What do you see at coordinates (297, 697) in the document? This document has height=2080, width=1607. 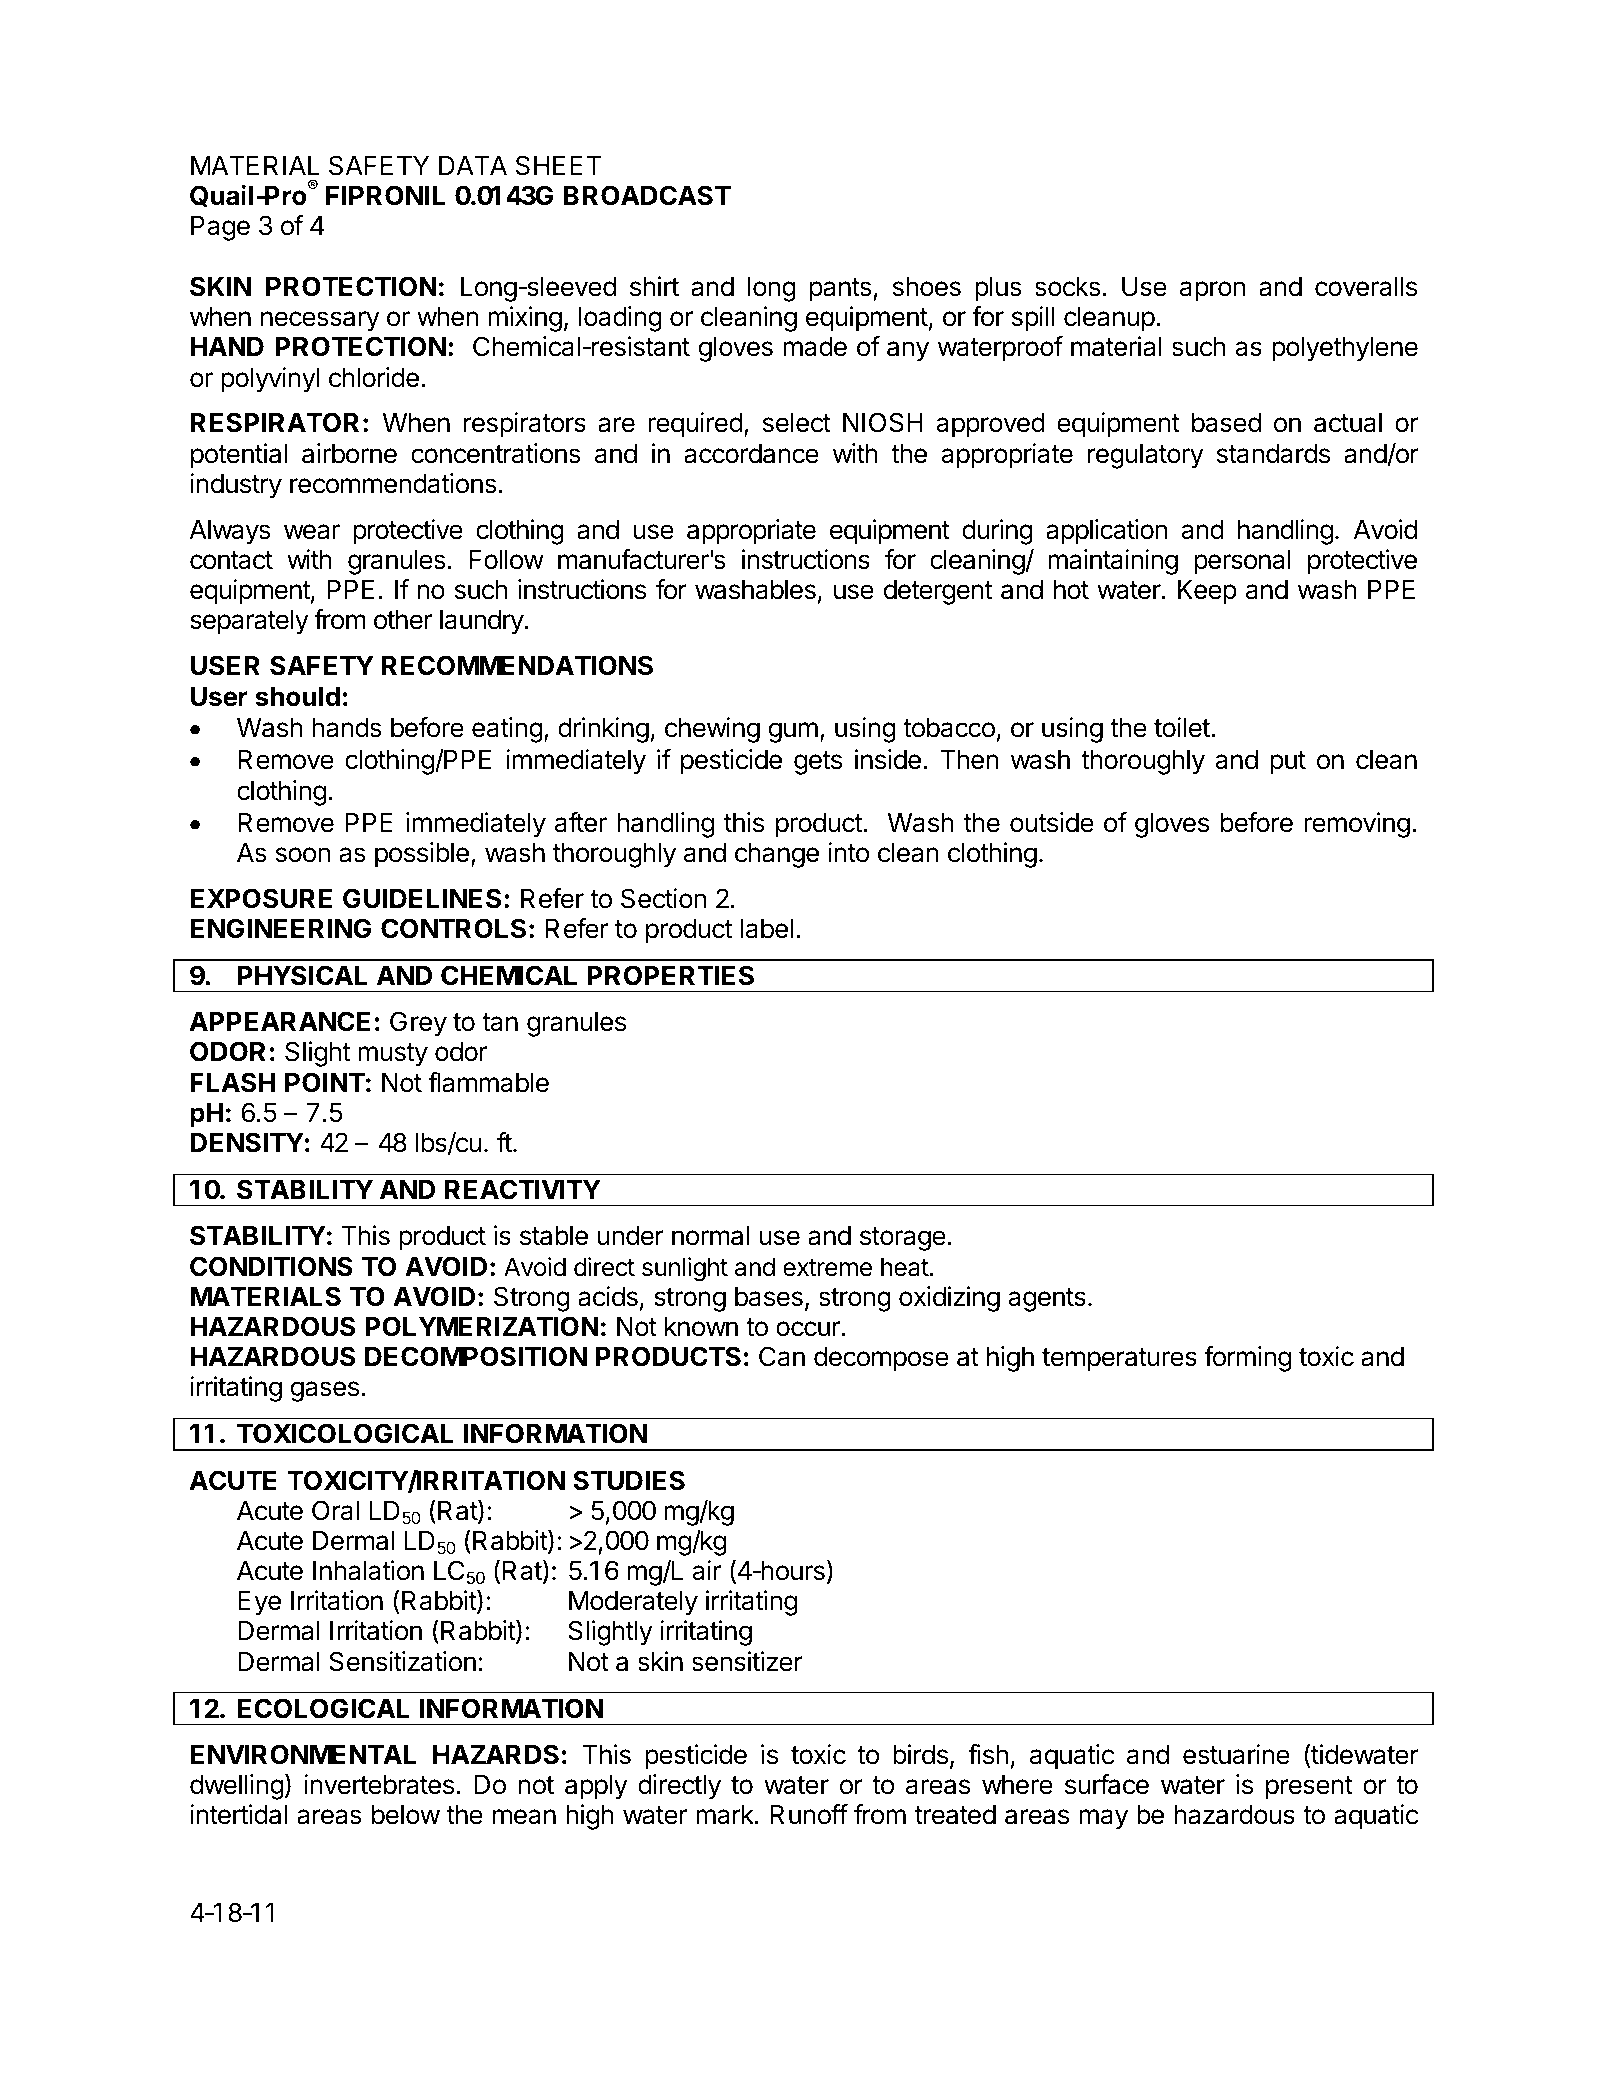 I see `should` at bounding box center [297, 697].
